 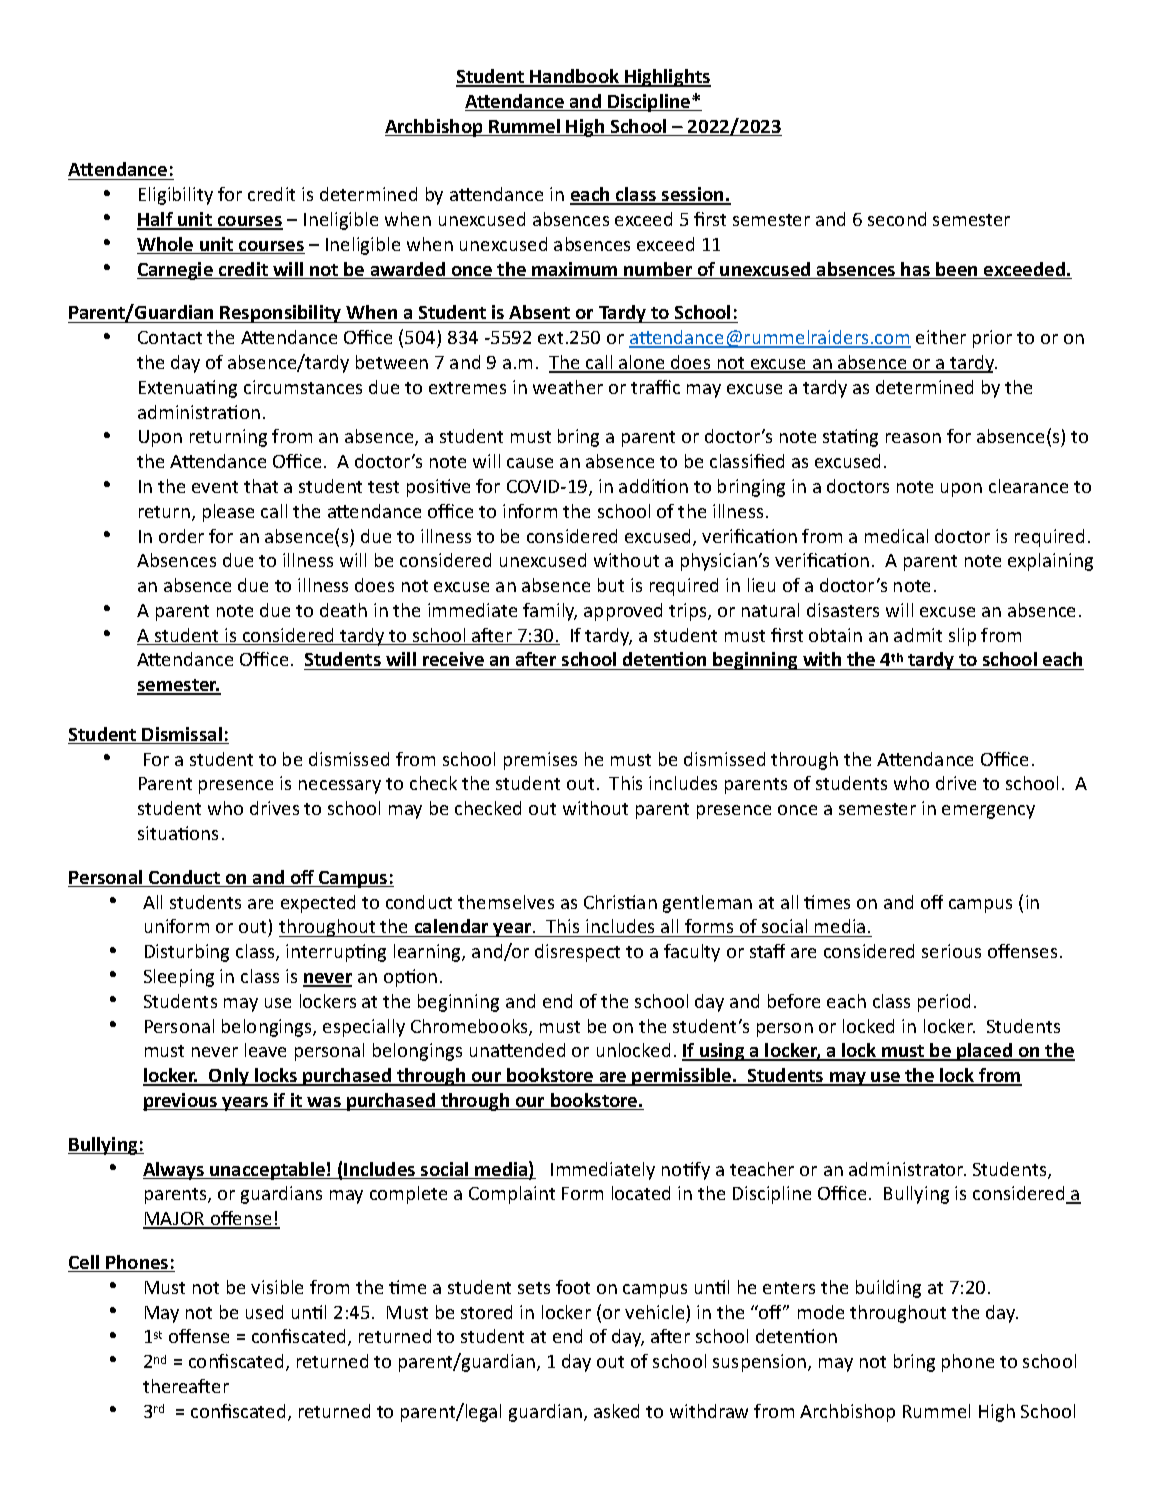 I want to click on premises, so click(x=540, y=761).
